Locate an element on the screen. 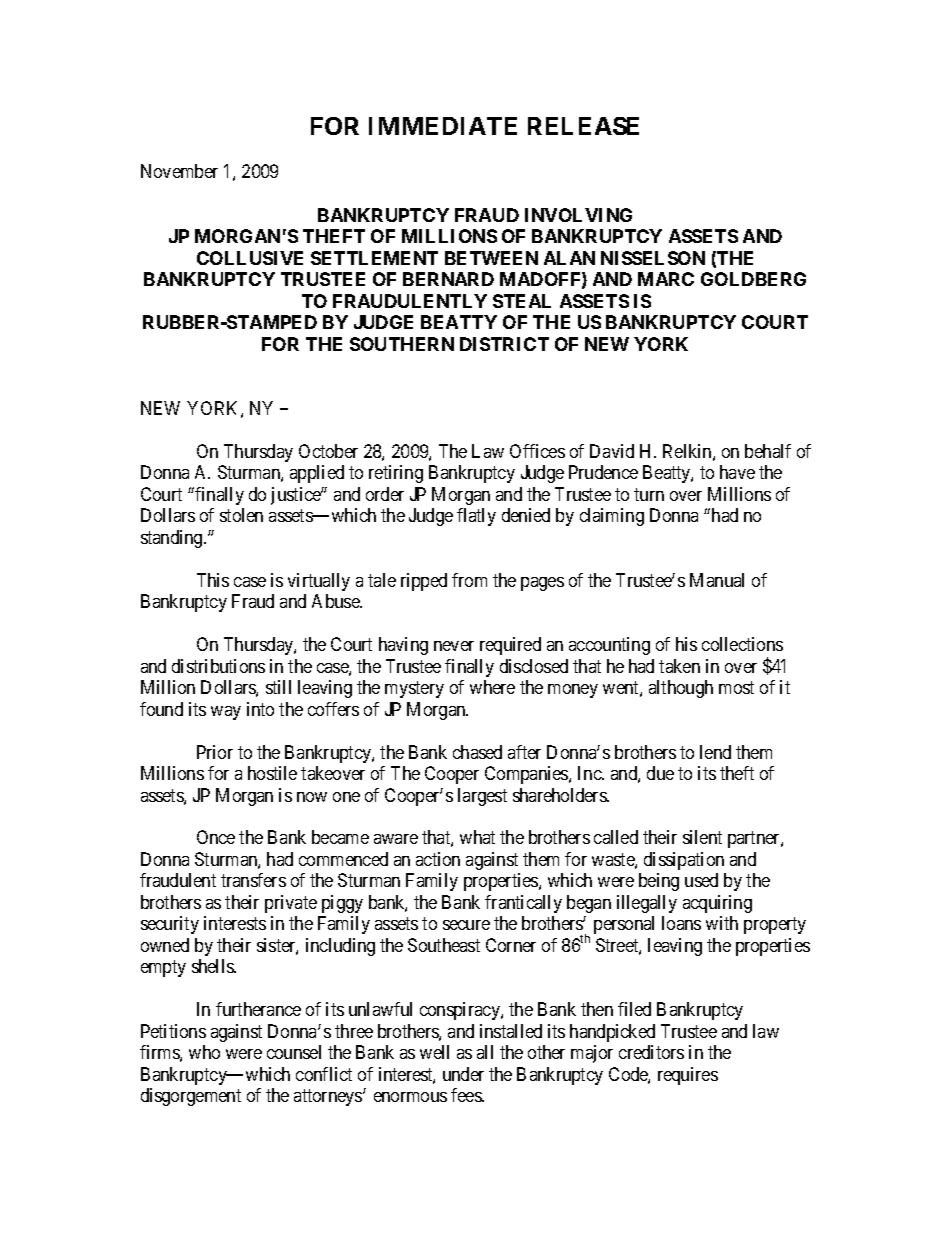 The width and height of the screenshot is (952, 1233). who is located at coordinates (204, 1052).
